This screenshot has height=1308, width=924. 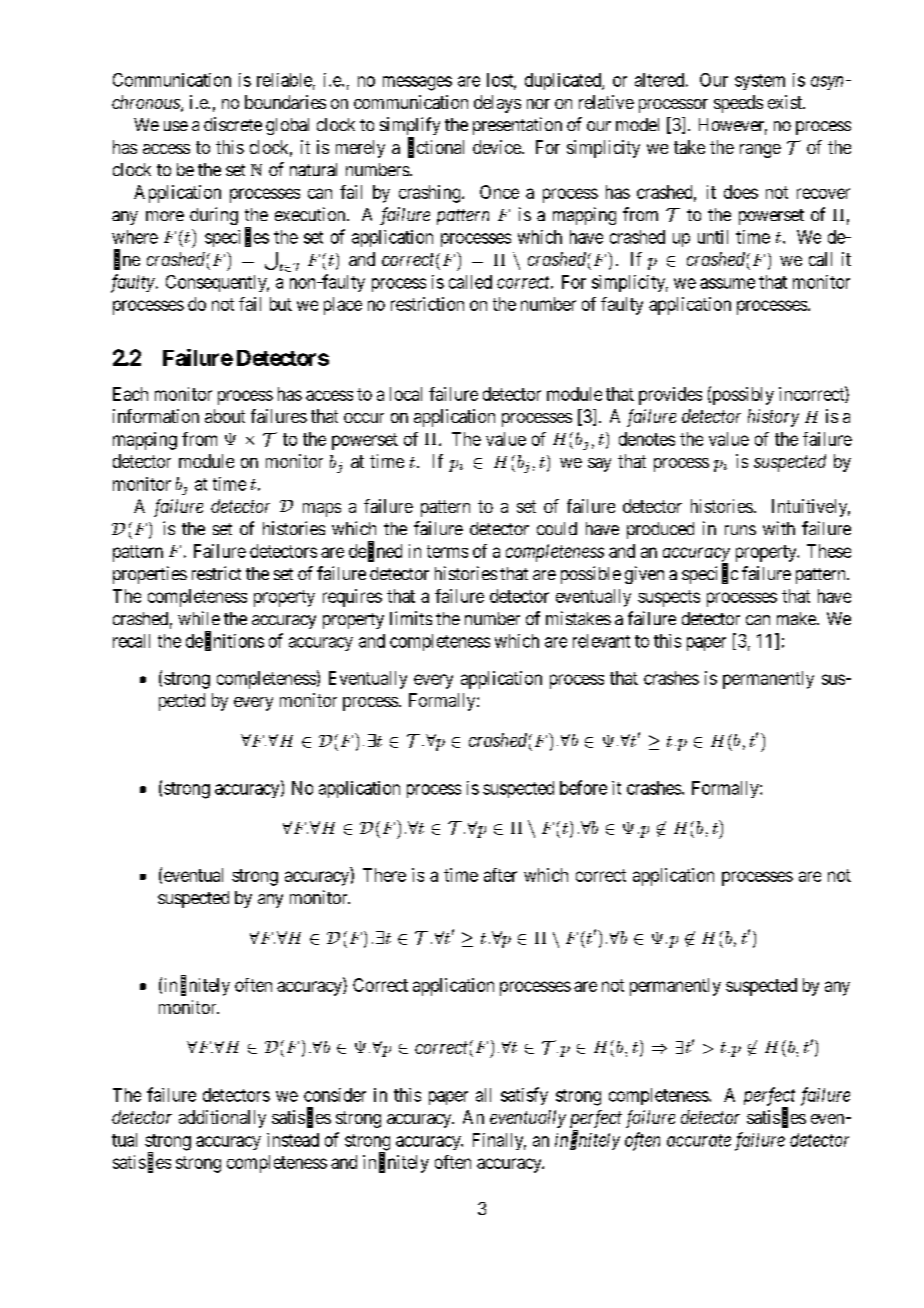 I want to click on definitions, so click(x=225, y=641).
